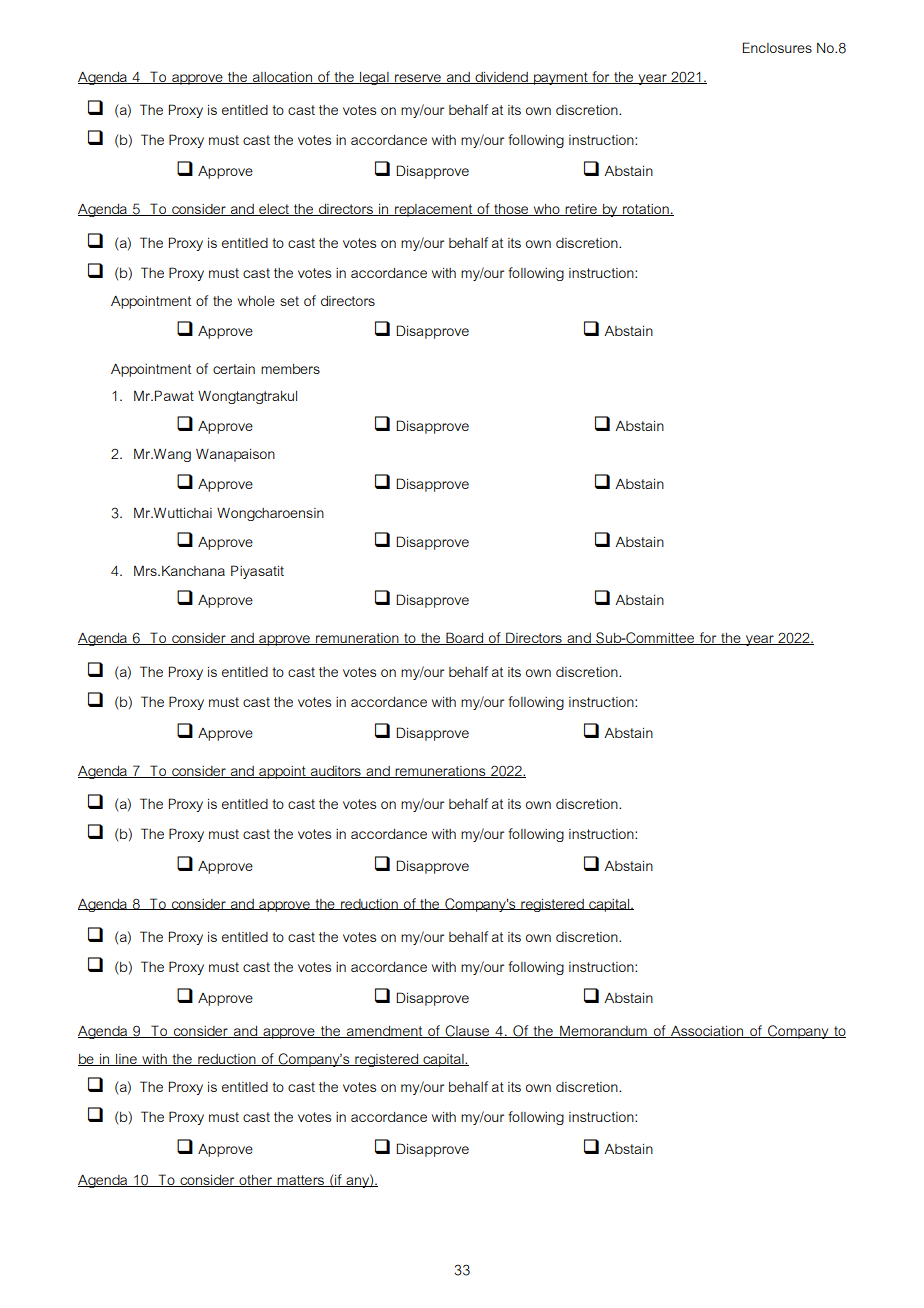 This screenshot has height=1308, width=924. What do you see at coordinates (465, 638) in the screenshot?
I see `Board` at bounding box center [465, 638].
